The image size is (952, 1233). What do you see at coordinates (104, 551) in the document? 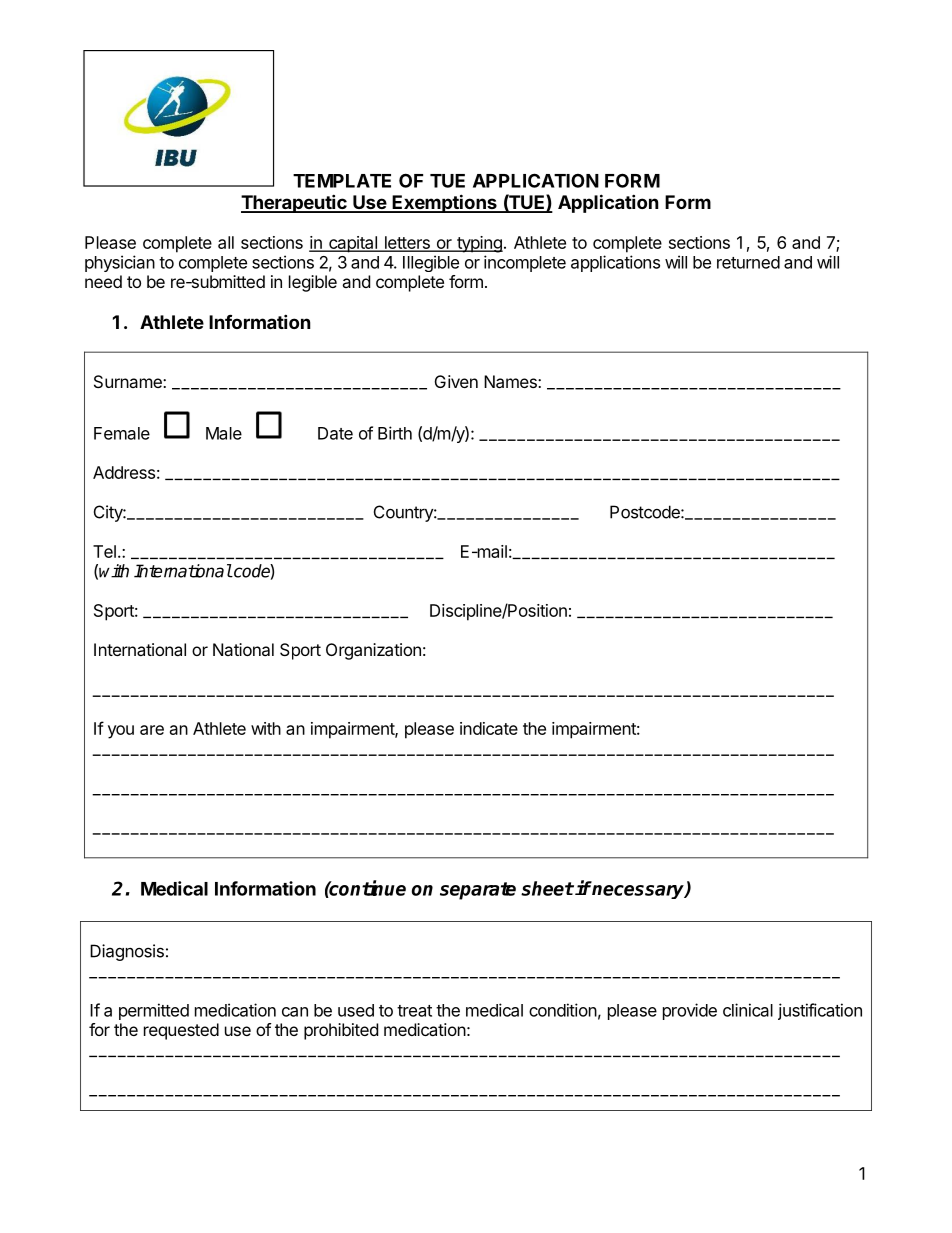
I see `Tel` at bounding box center [104, 551].
